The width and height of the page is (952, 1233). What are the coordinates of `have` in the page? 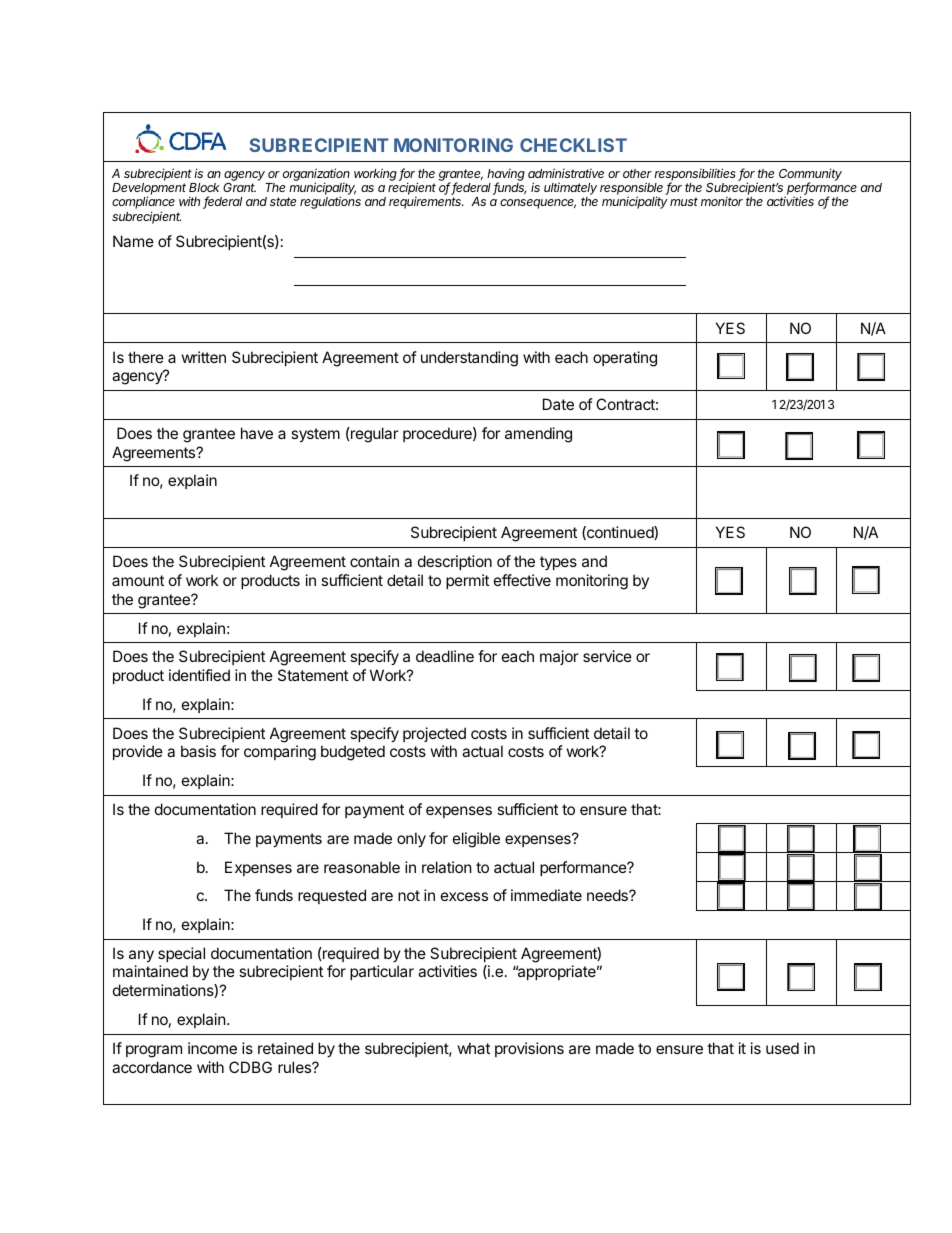 It's located at (257, 433).
